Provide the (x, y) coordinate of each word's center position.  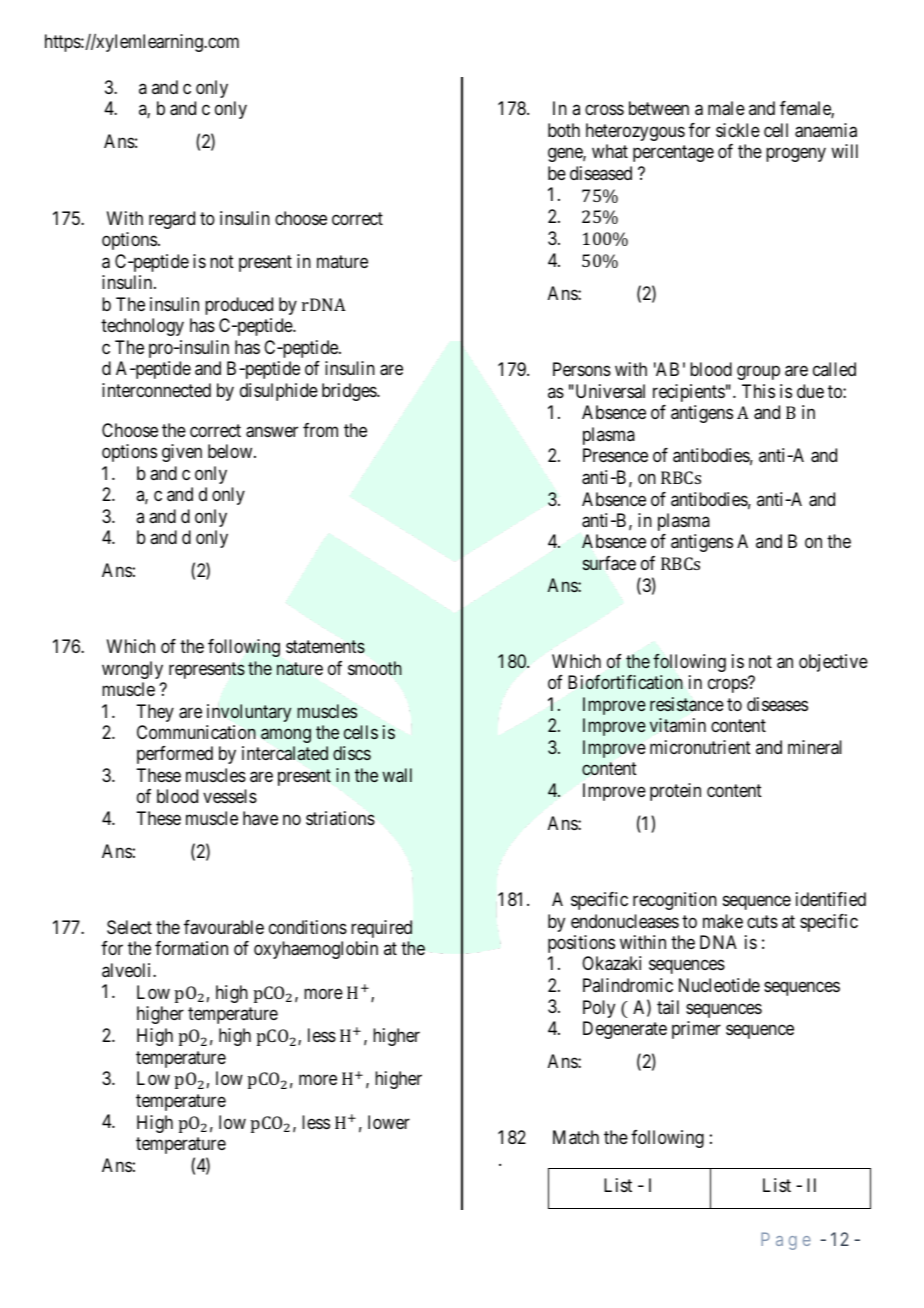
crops (728, 686)
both (564, 130)
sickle (738, 130)
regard (172, 220)
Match (576, 1137)
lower (389, 1122)
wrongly (132, 670)
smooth (375, 668)
